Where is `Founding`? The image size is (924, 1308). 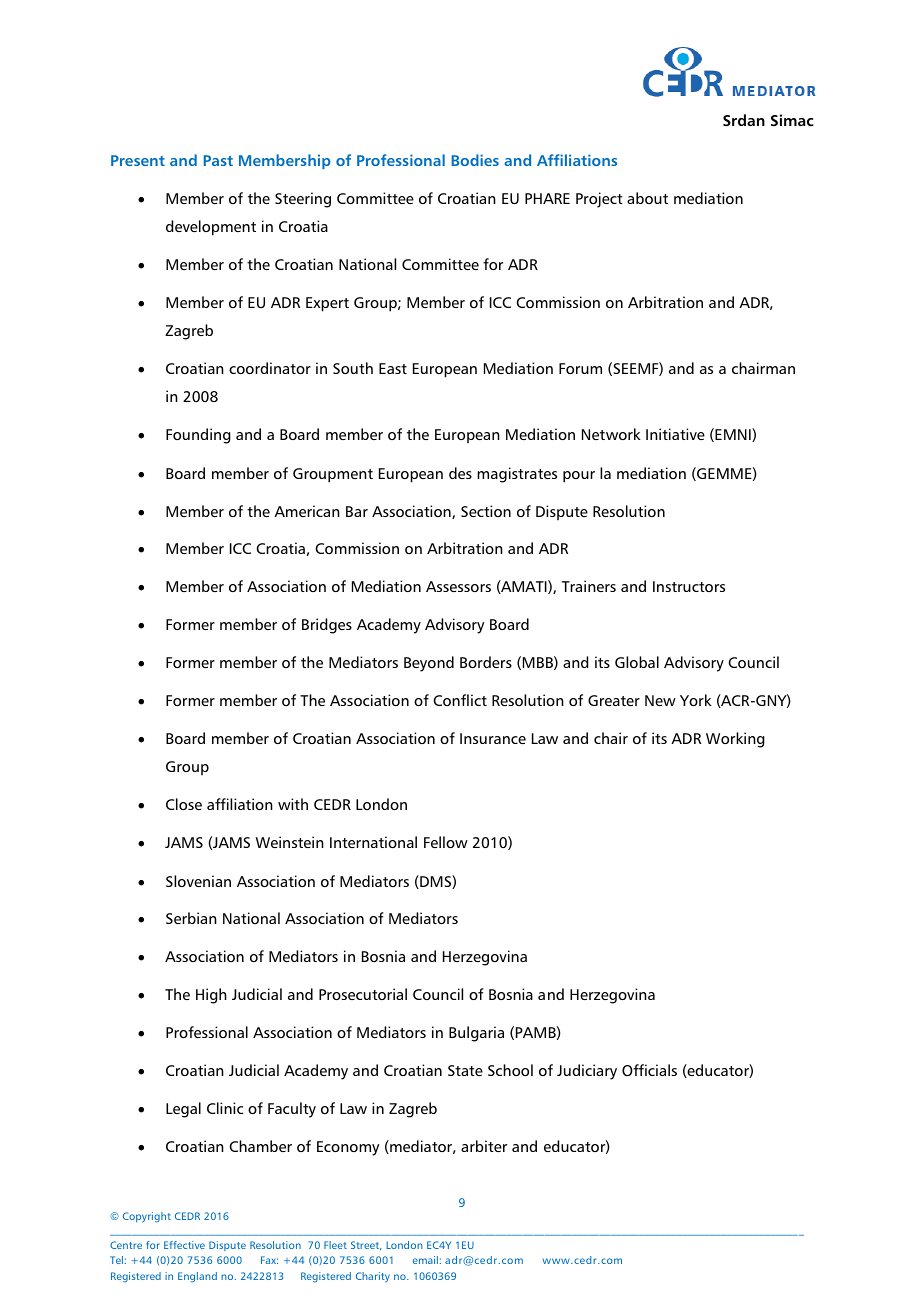 Founding is located at coordinates (198, 436).
